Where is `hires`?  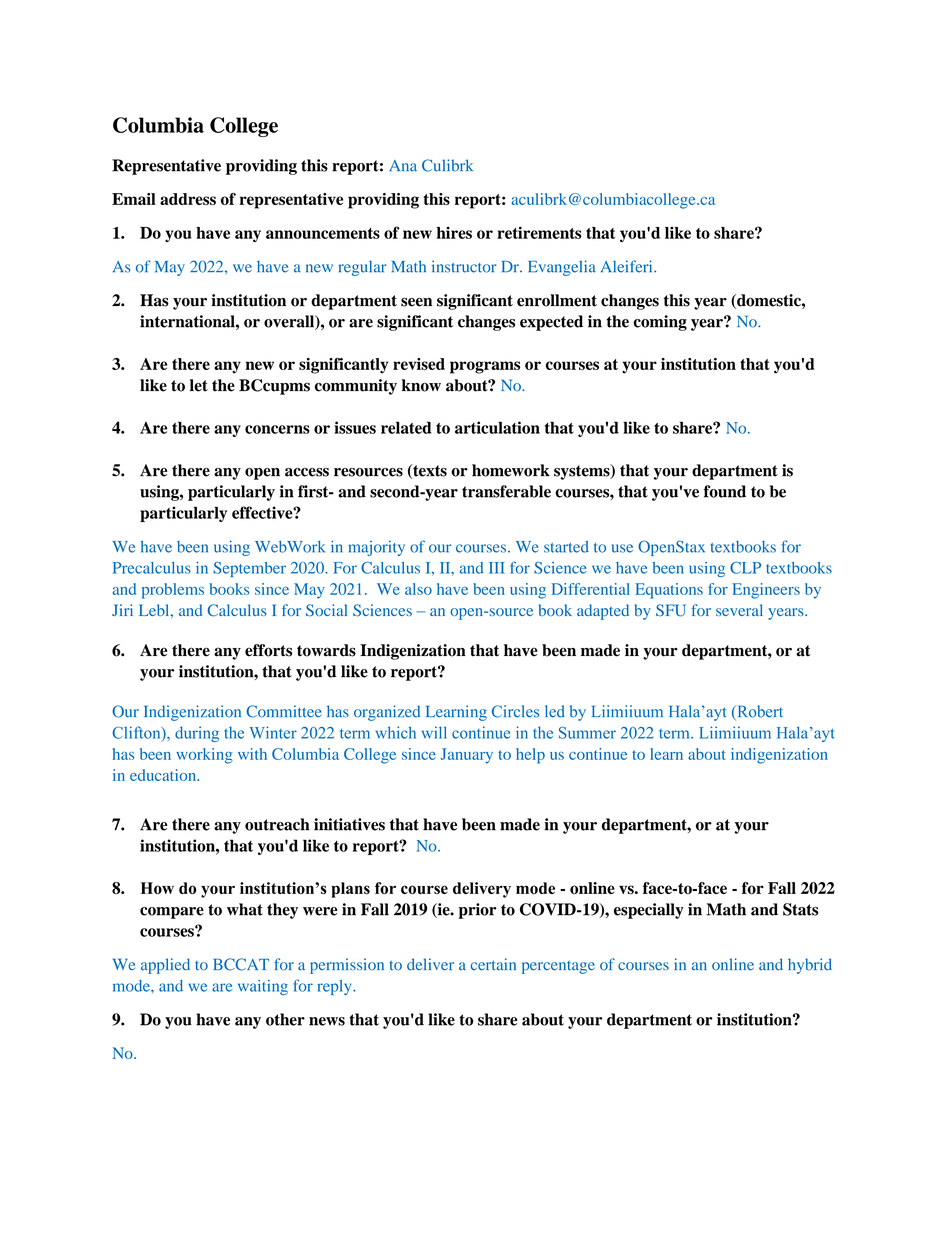
hires is located at coordinates (454, 232).
